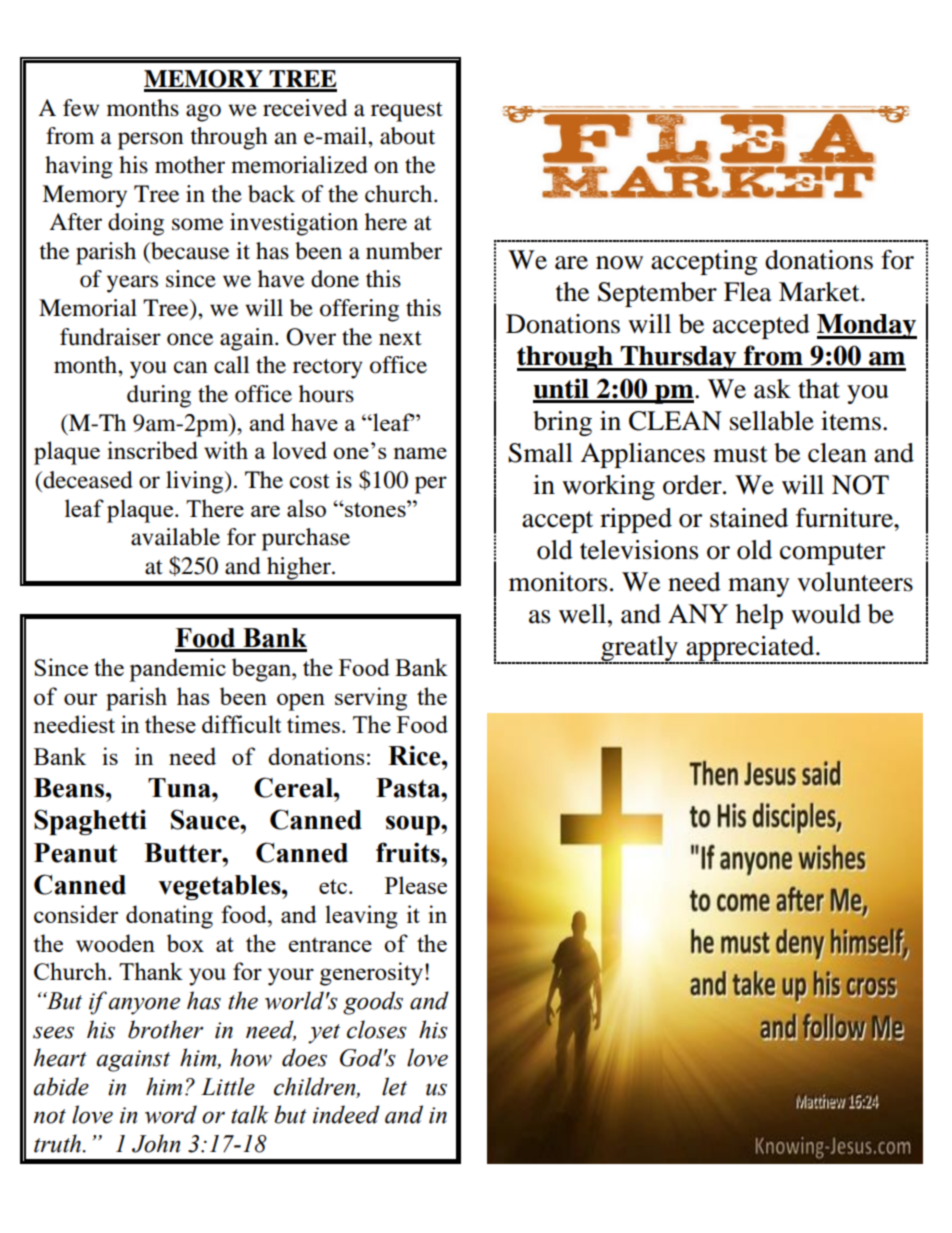  What do you see at coordinates (394, 1086) in the page?
I see `let` at bounding box center [394, 1086].
